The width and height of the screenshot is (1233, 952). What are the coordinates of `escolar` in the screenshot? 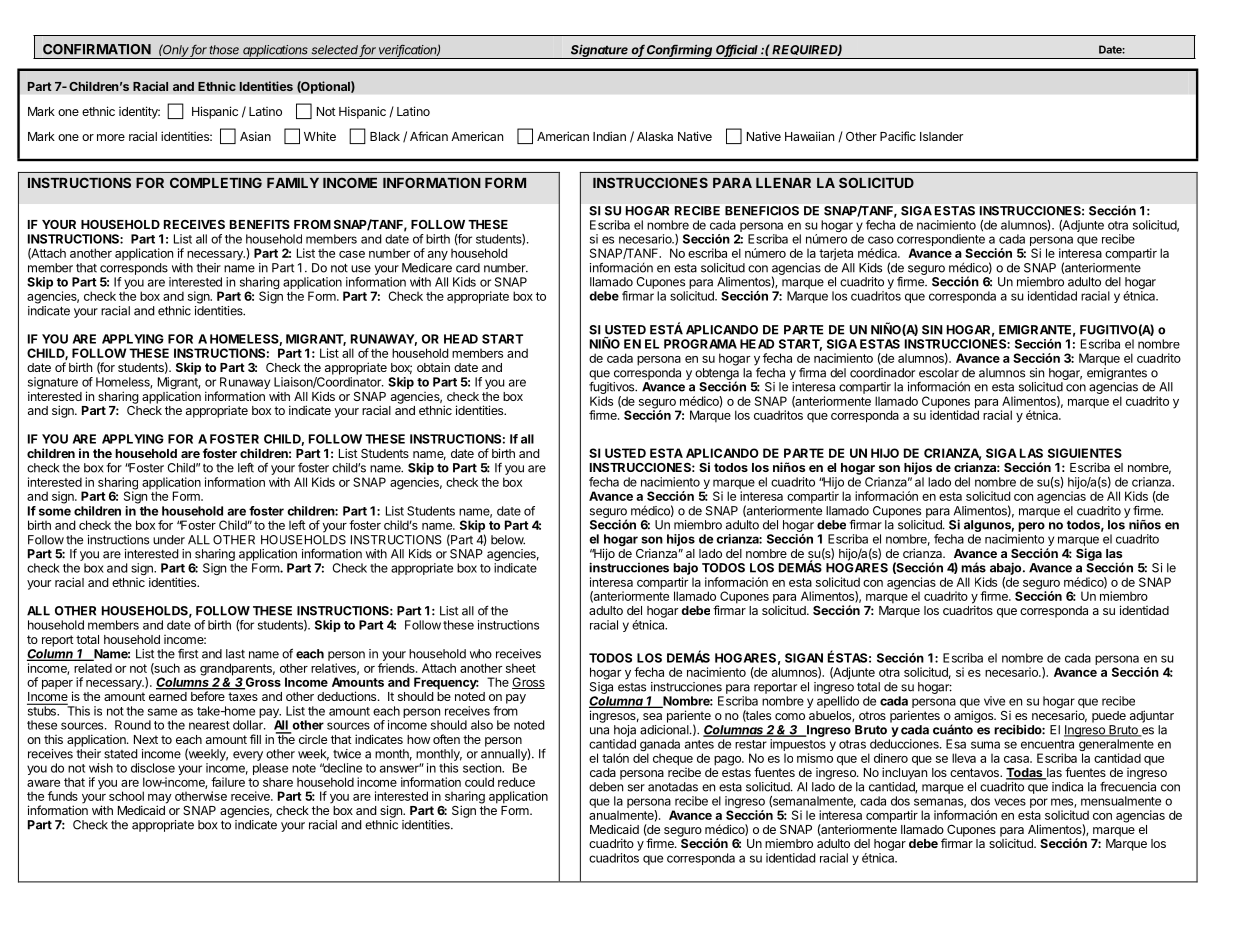 It's located at (939, 373).
